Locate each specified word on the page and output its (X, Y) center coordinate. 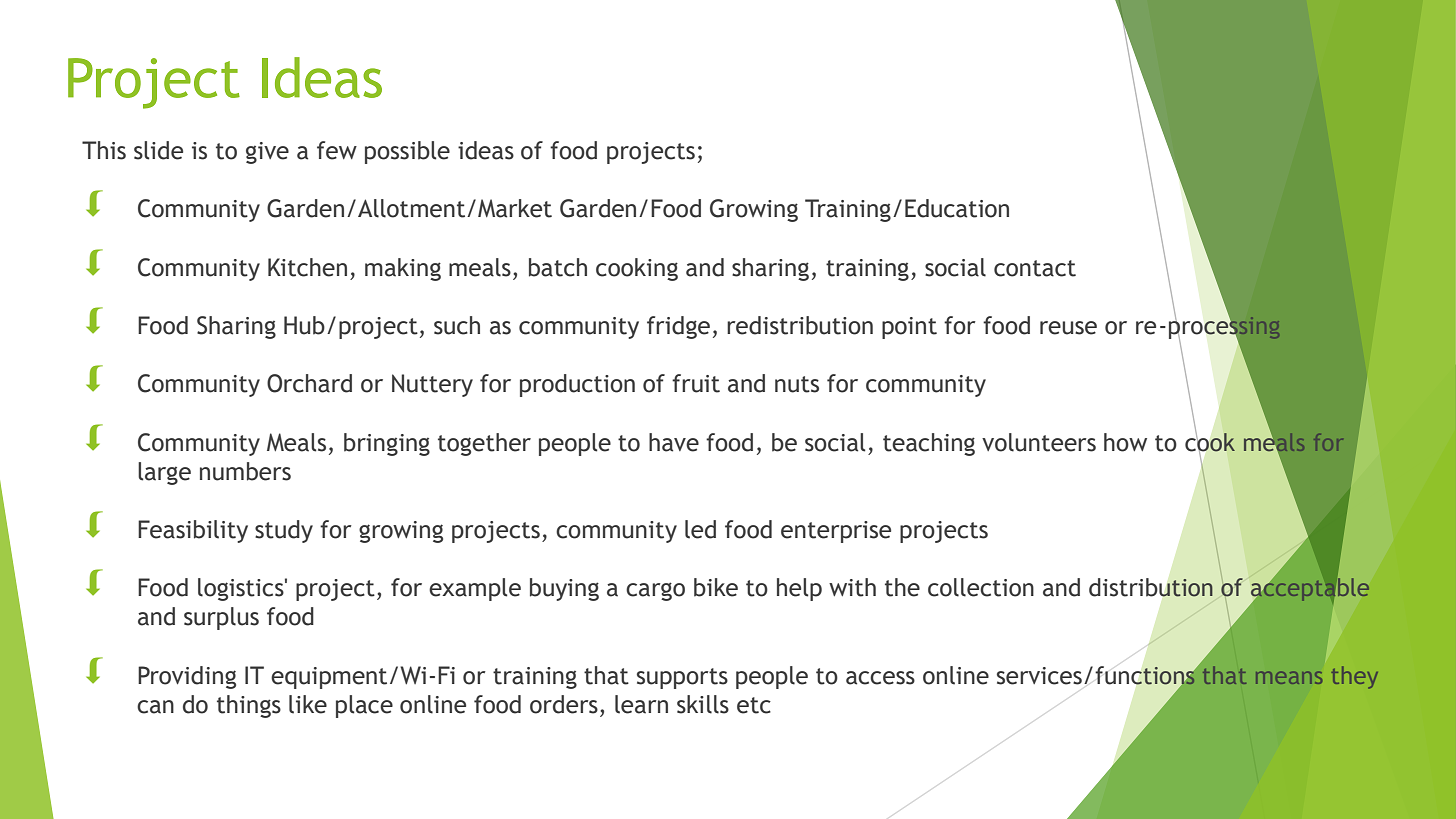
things (249, 706)
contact (1035, 268)
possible (407, 152)
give (267, 153)
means (1289, 677)
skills (703, 704)
